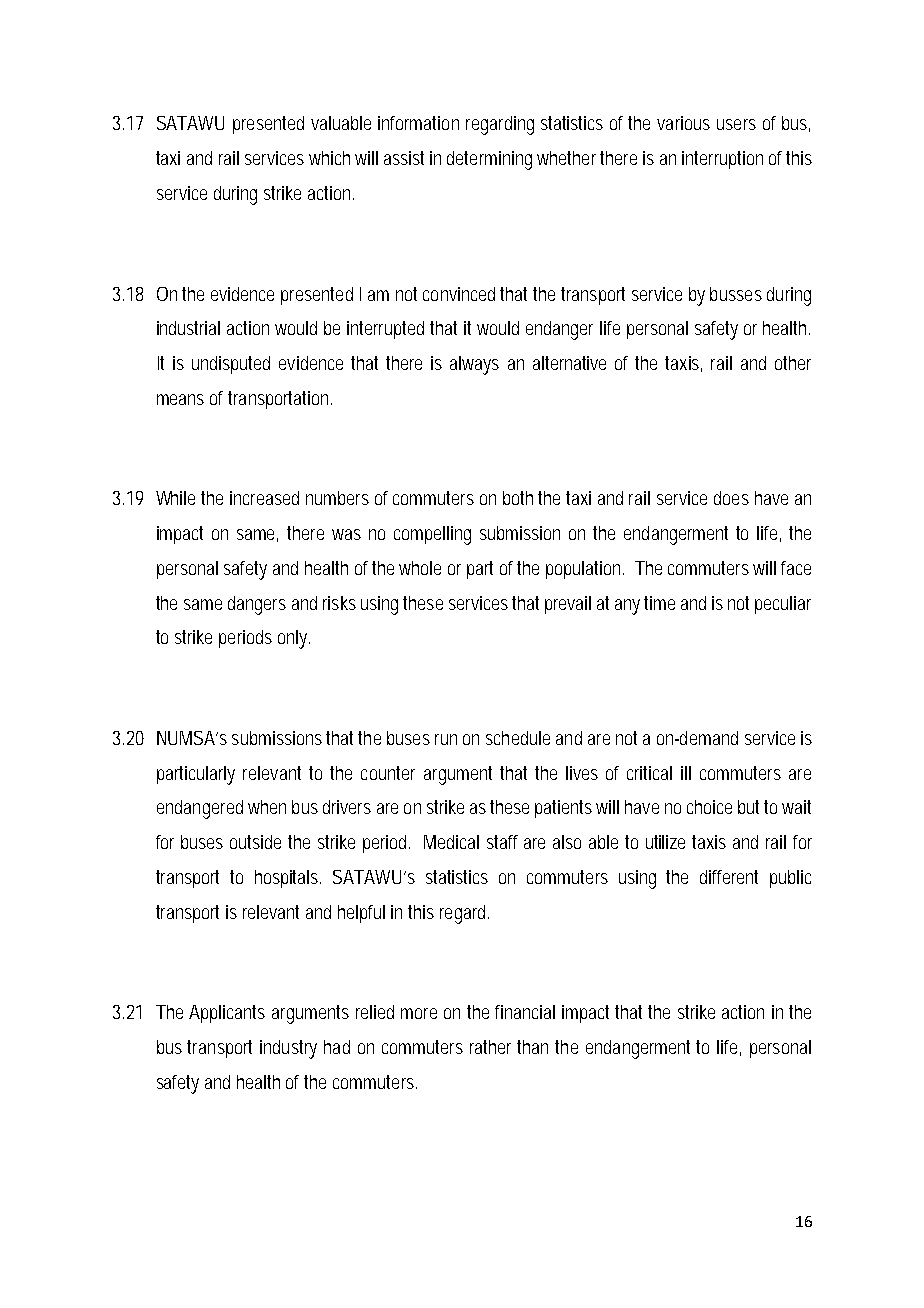 Image resolution: width=924 pixels, height=1308 pixels. I want to click on Applicants, so click(227, 1014).
